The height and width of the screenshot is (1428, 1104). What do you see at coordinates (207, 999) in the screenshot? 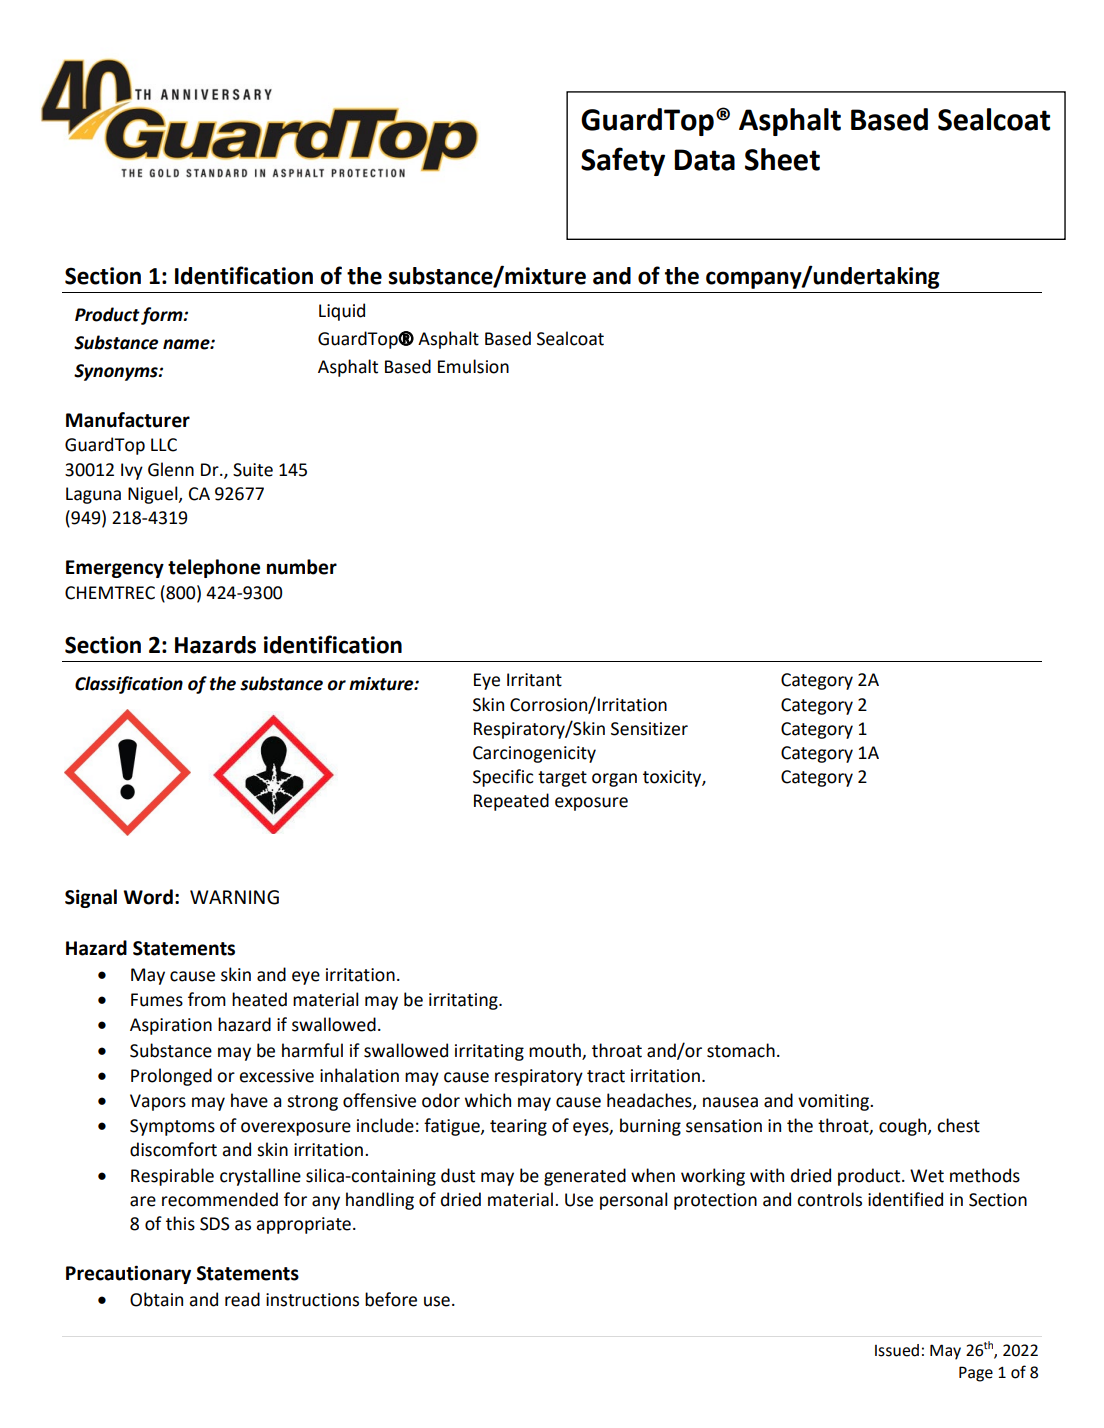
I see `from` at bounding box center [207, 999].
